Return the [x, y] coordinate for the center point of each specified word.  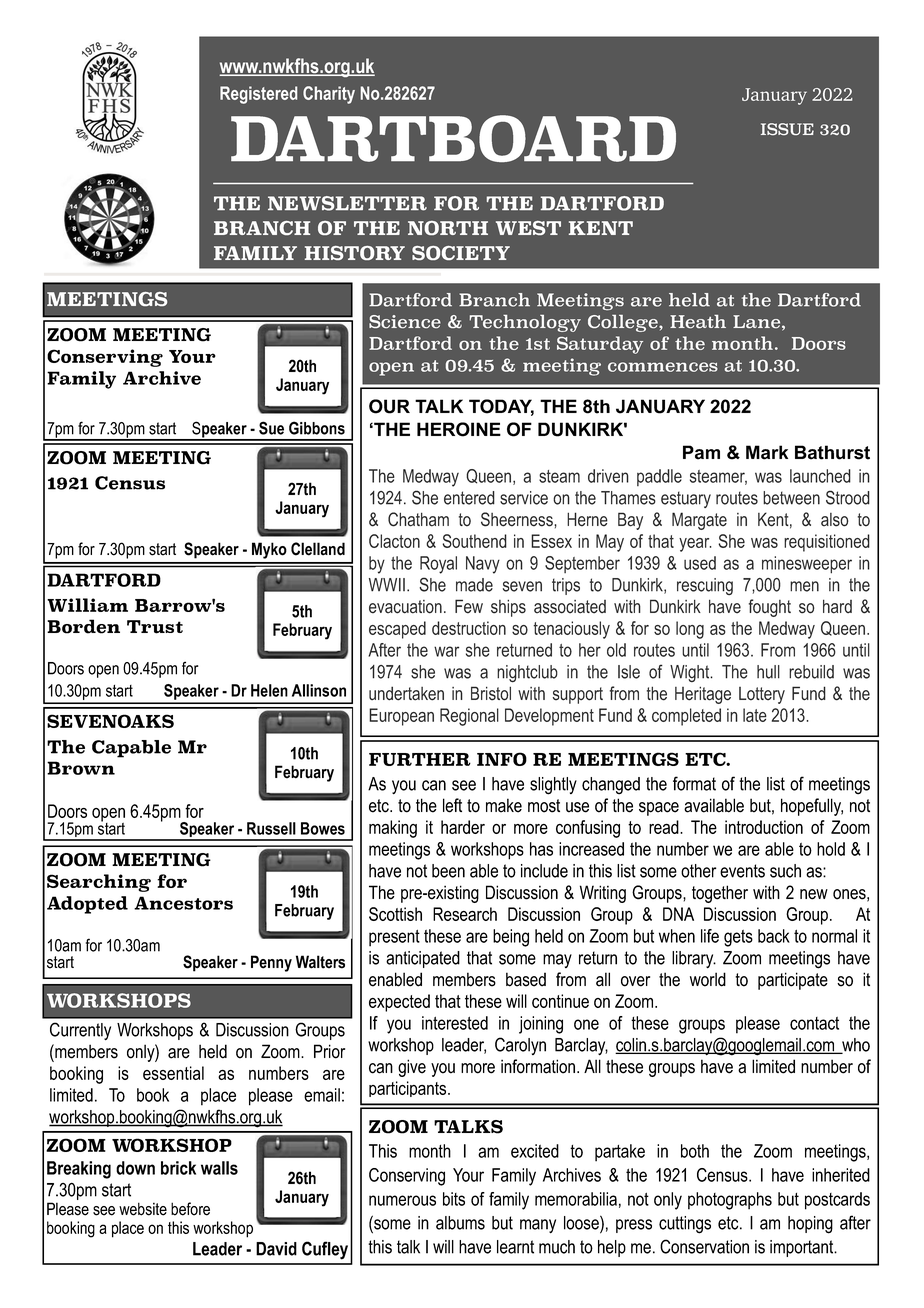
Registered [258, 95]
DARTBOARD [453, 138]
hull [768, 672]
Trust [155, 627]
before [190, 1209]
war [446, 651]
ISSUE [787, 129]
